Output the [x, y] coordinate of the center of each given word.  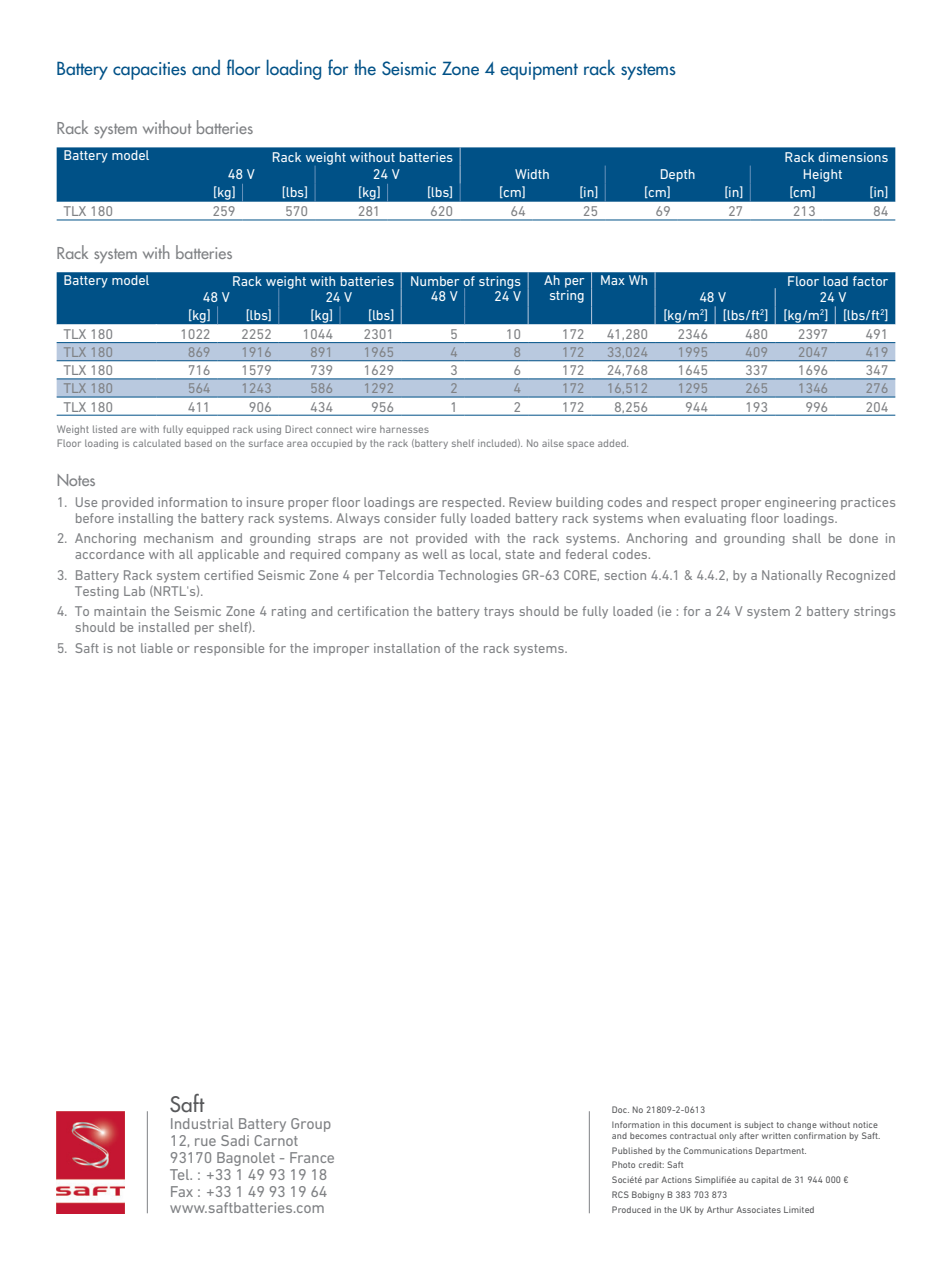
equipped [207, 430]
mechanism [178, 538]
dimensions [853, 157]
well [434, 554]
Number [435, 281]
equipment [539, 71]
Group [311, 1125]
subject [758, 1125]
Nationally [792, 576]
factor [870, 281]
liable [157, 648]
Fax [182, 1191]
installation [407, 648]
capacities [149, 71]
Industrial [202, 1123]
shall [807, 538]
